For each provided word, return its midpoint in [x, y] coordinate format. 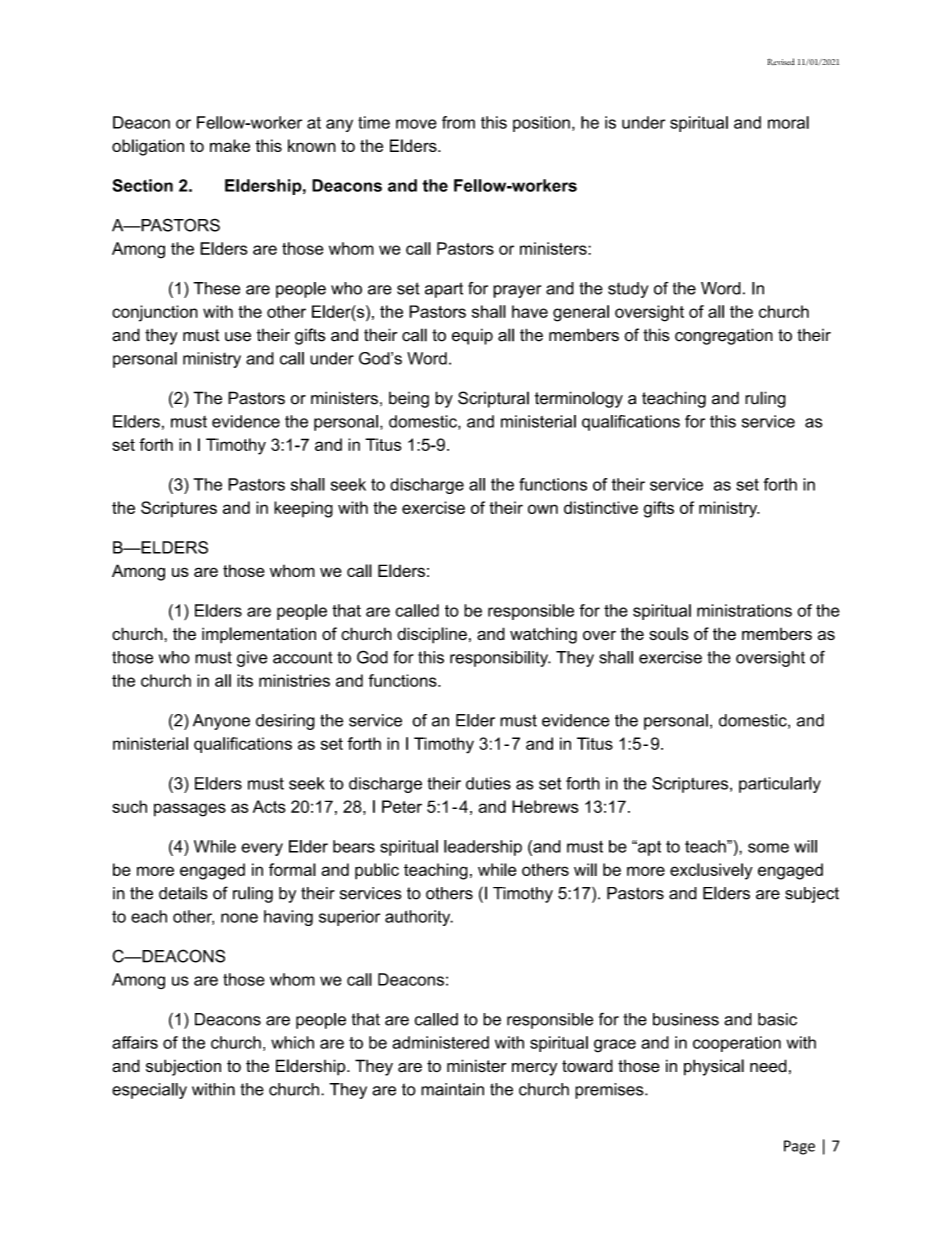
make [230, 145]
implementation [259, 635]
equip [472, 336]
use [238, 337]
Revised [781, 61]
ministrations [744, 610]
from [458, 122]
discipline [432, 635]
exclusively [711, 871]
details [183, 893]
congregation [724, 336]
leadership [483, 848]
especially [149, 1091]
